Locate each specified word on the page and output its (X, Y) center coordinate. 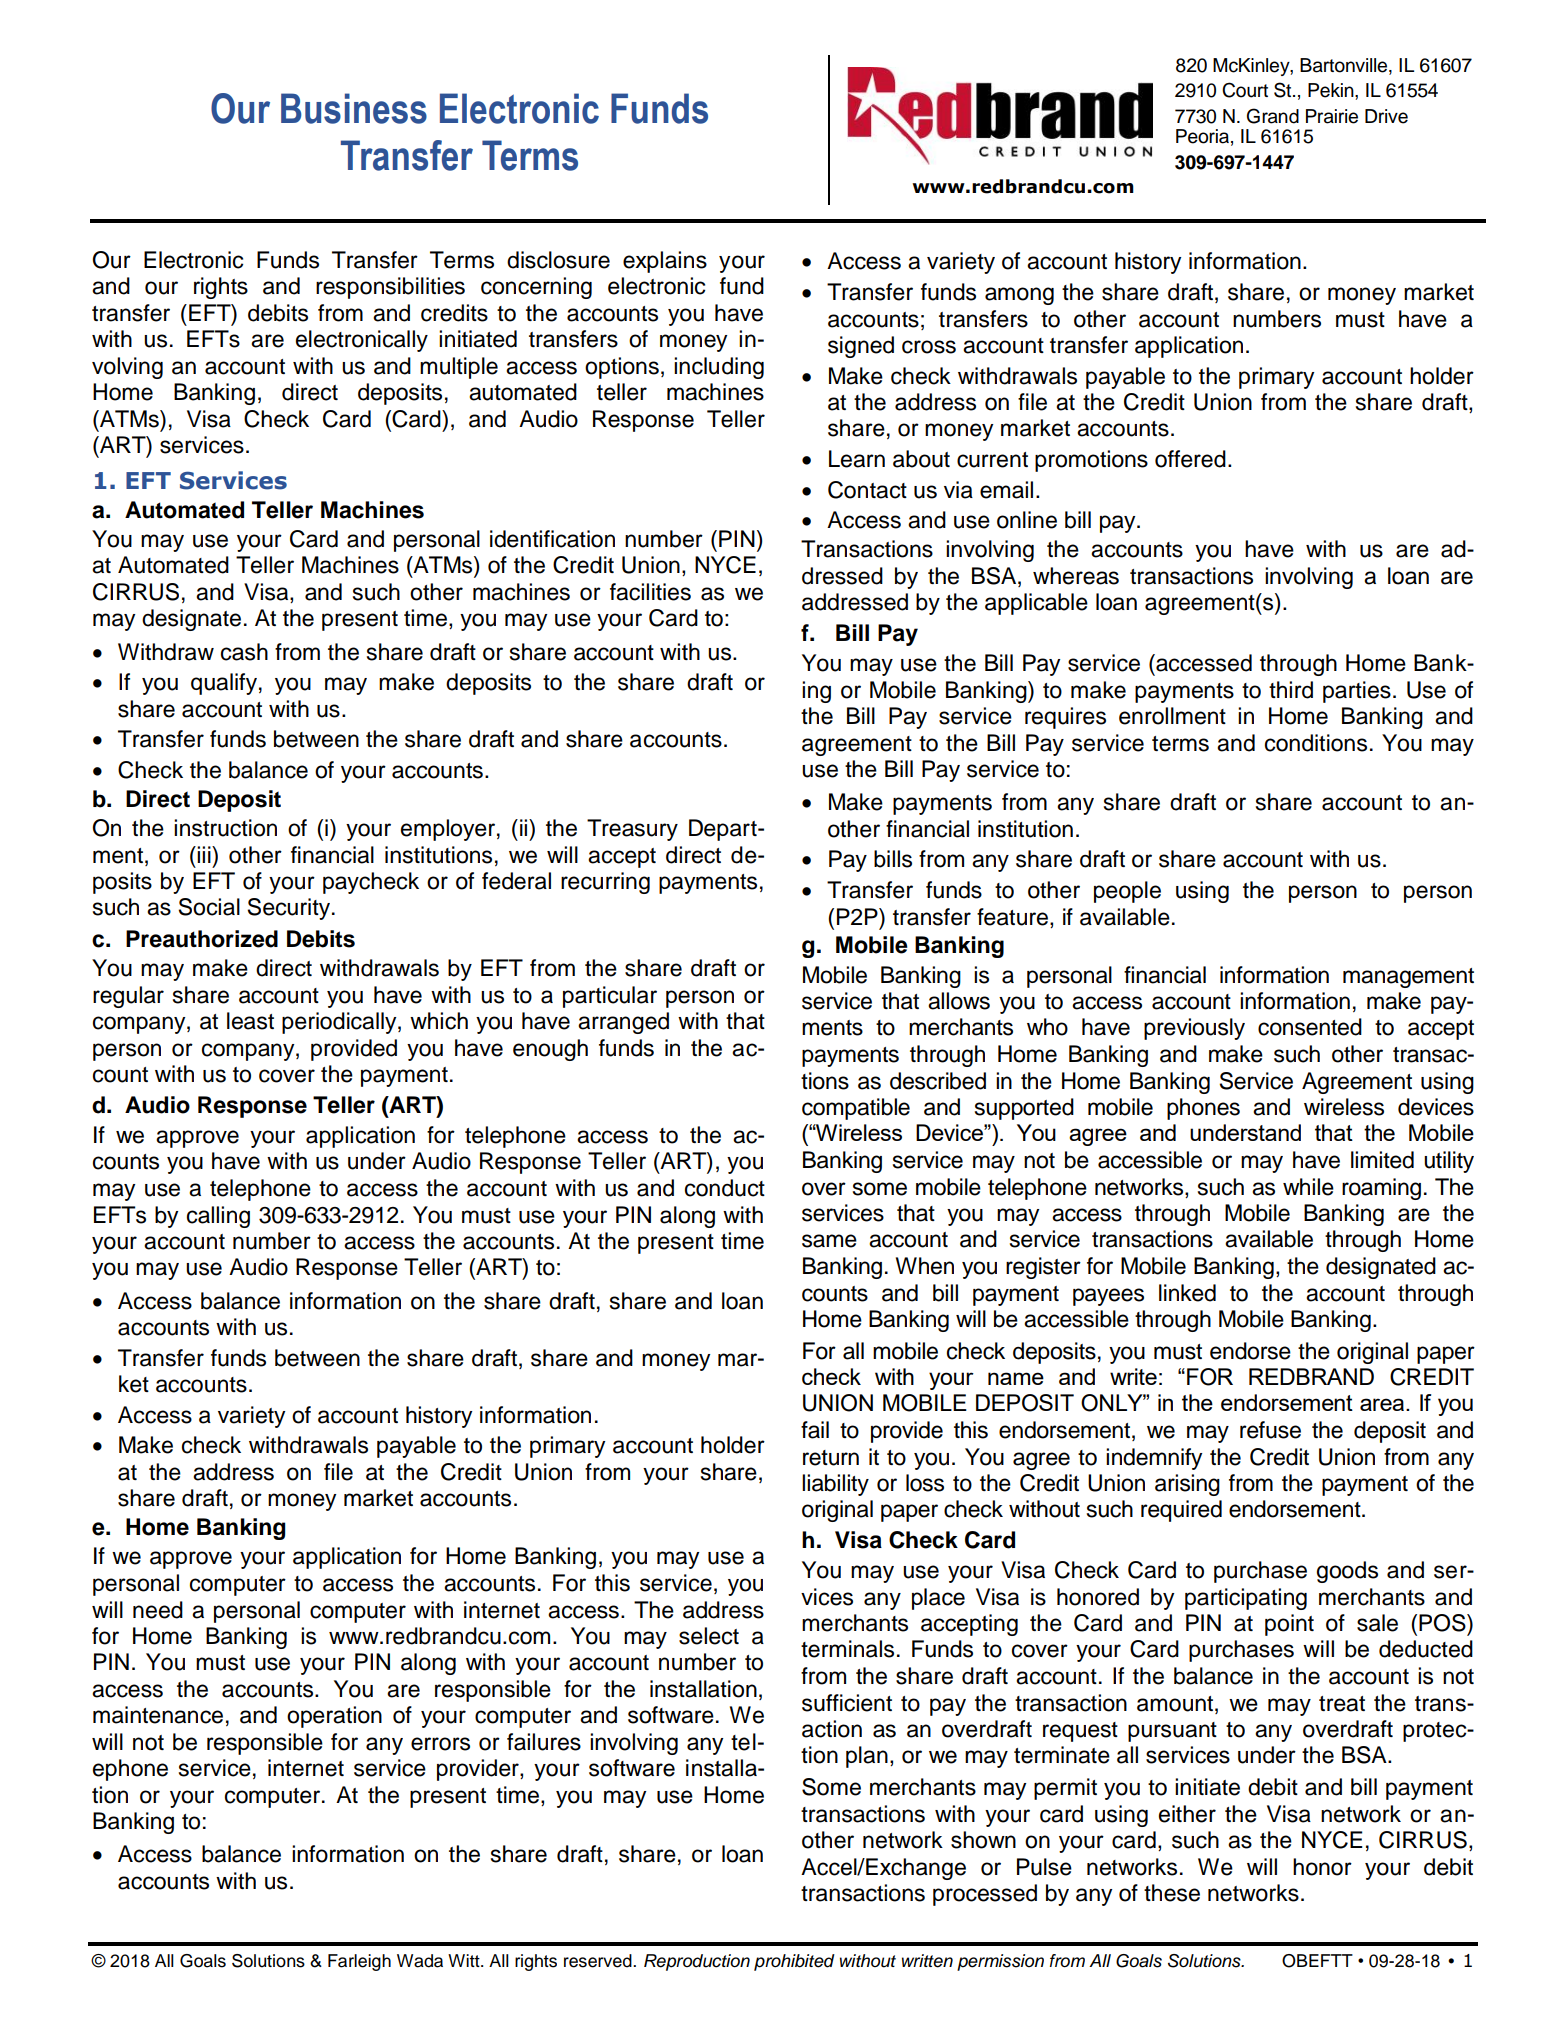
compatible (856, 1109)
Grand (1273, 116)
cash (244, 652)
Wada (420, 1961)
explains (665, 262)
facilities (650, 592)
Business (354, 108)
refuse (1270, 1430)
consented (1310, 1027)
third (1291, 690)
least (250, 1021)
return (831, 1458)
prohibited (794, 1962)
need (158, 1610)
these (1172, 1893)
